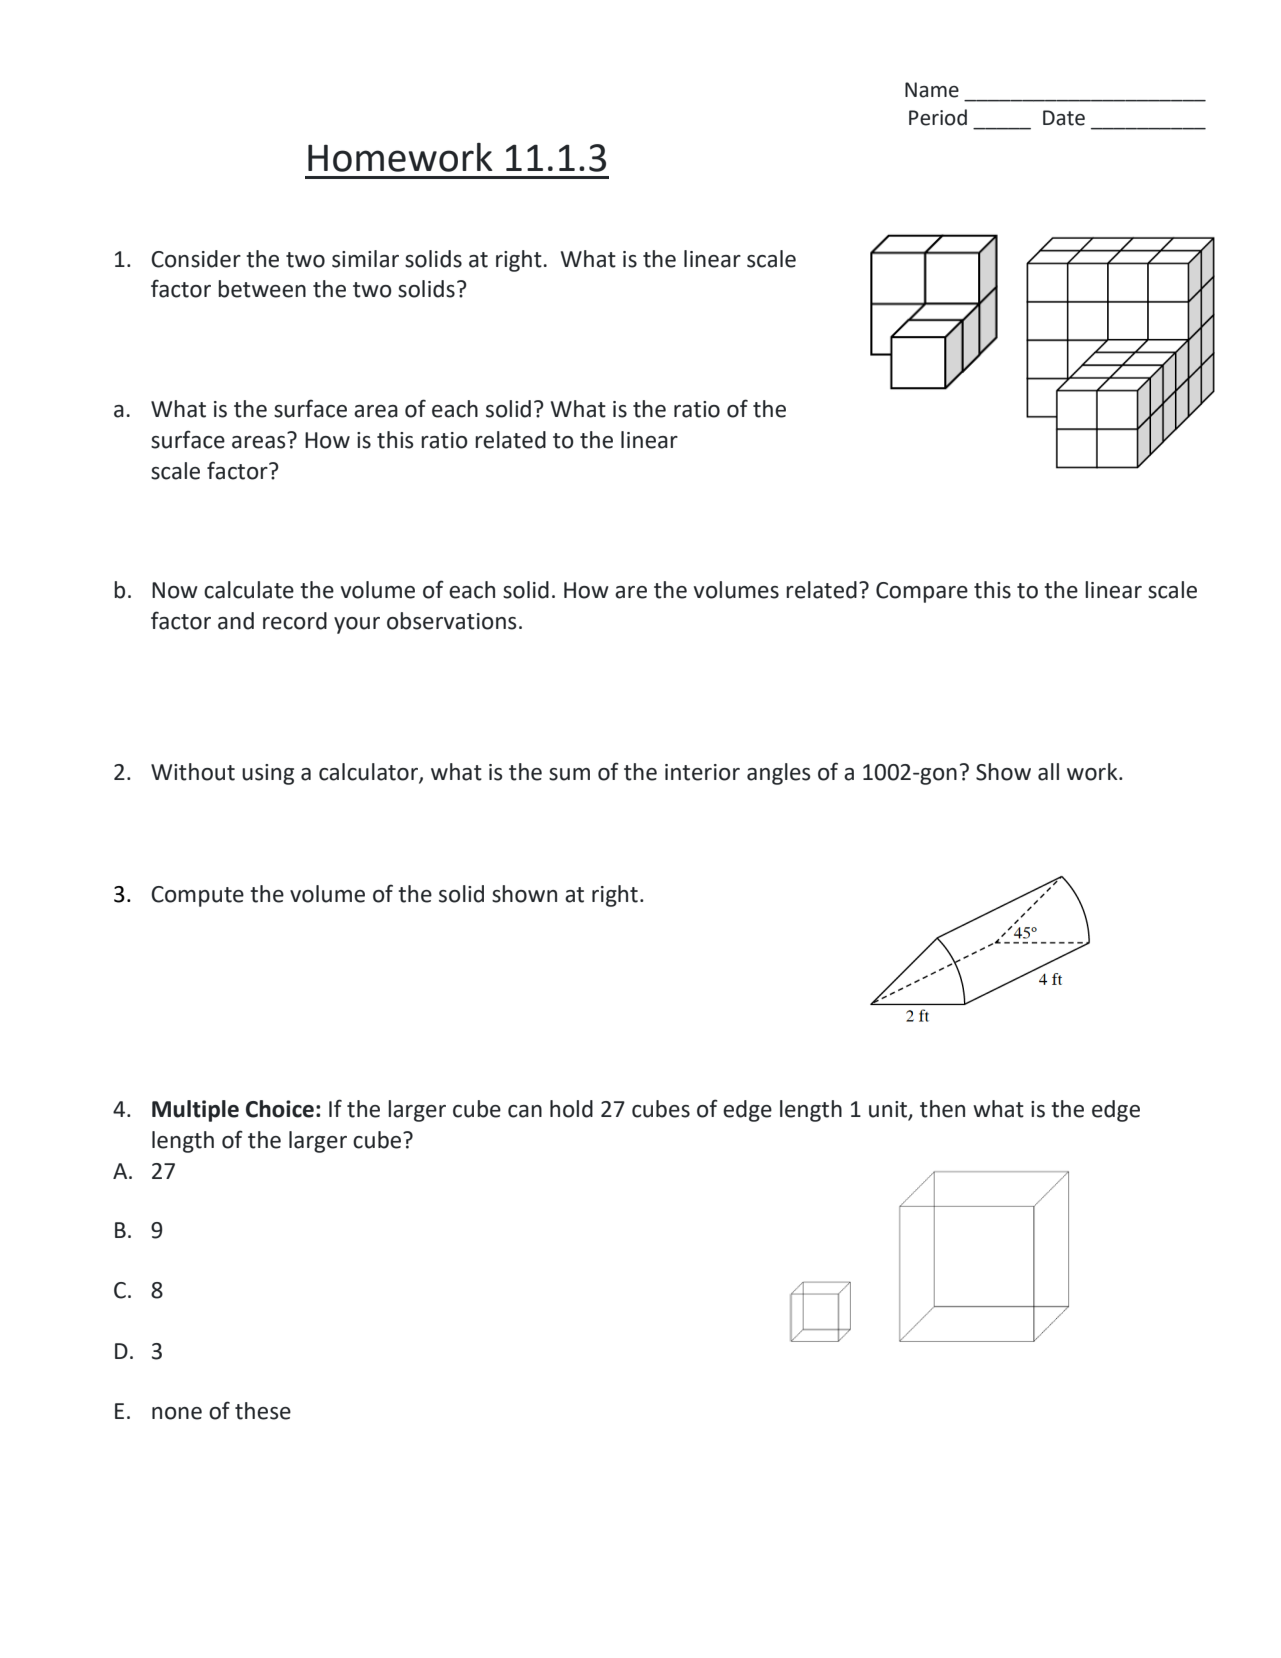 The width and height of the screenshot is (1281, 1658). Describe the element at coordinates (922, 592) in the screenshot. I see `Compare` at that location.
